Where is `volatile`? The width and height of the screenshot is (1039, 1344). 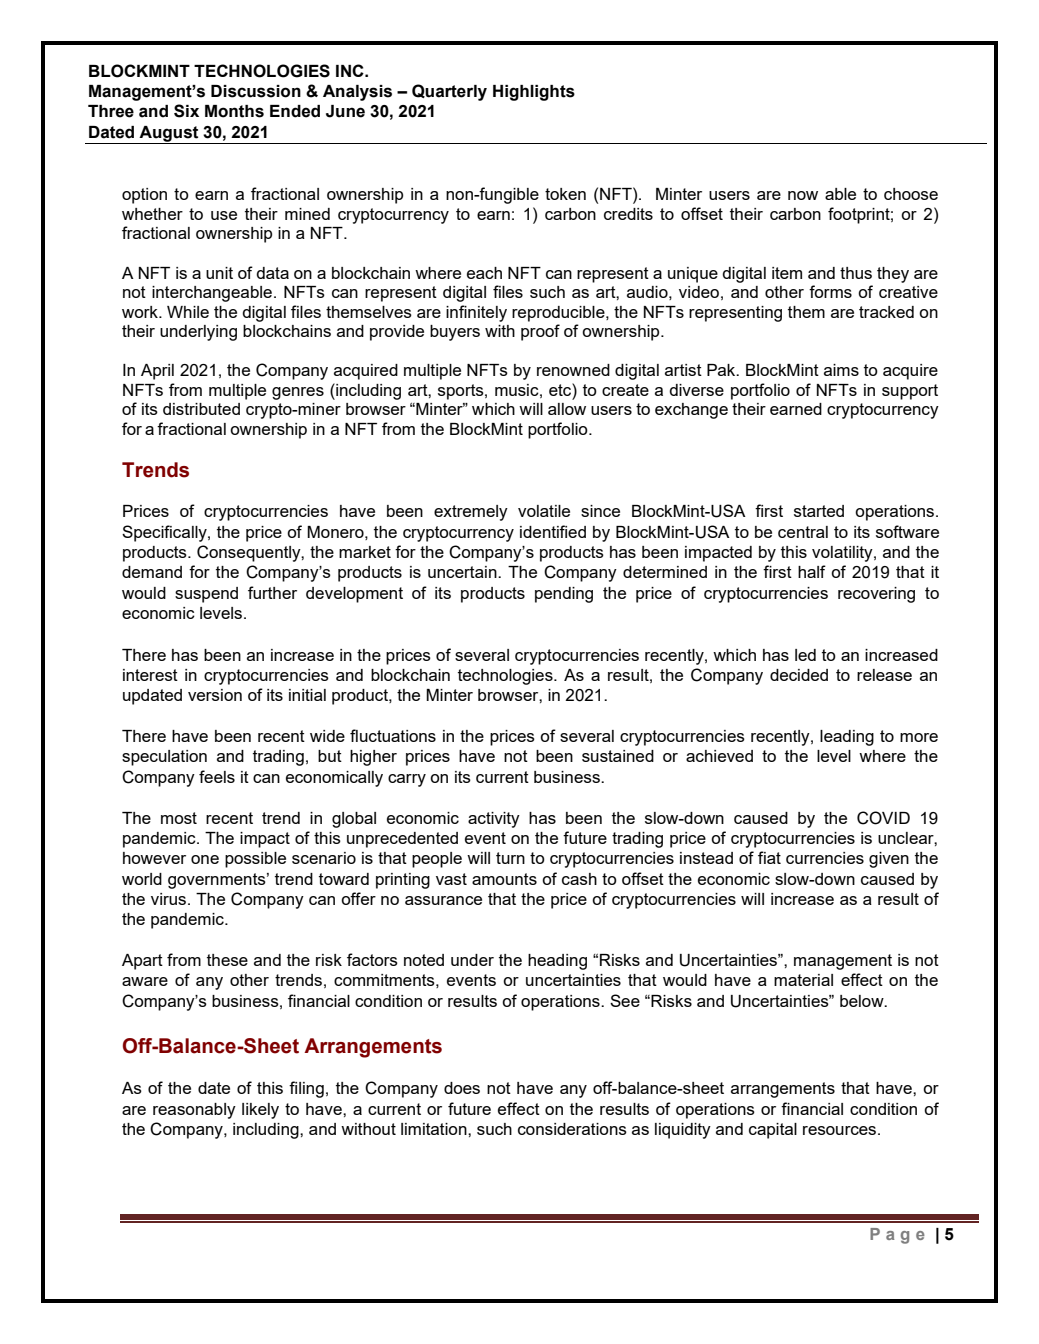
volatile is located at coordinates (544, 511).
